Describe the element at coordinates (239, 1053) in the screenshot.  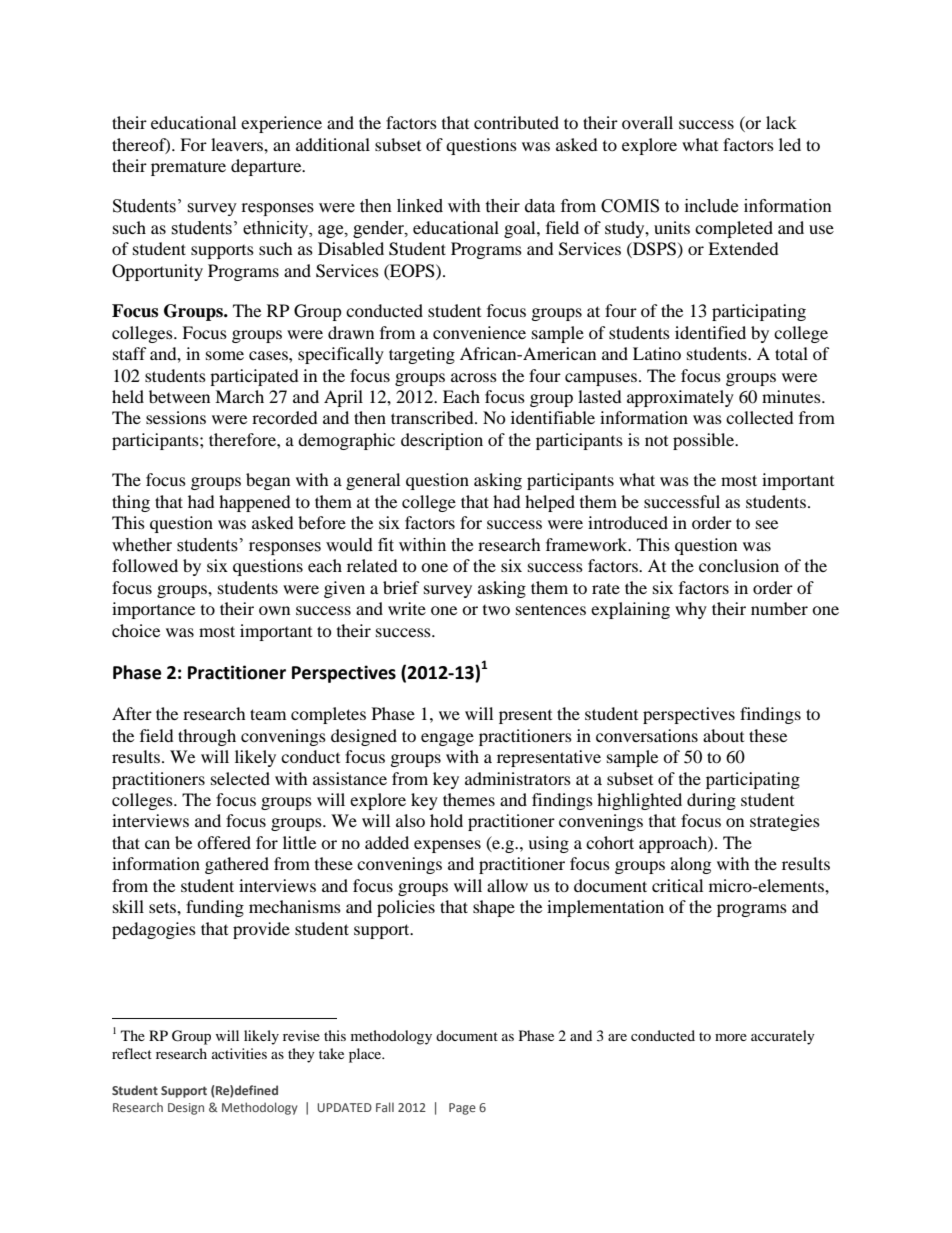
I see `activities` at that location.
